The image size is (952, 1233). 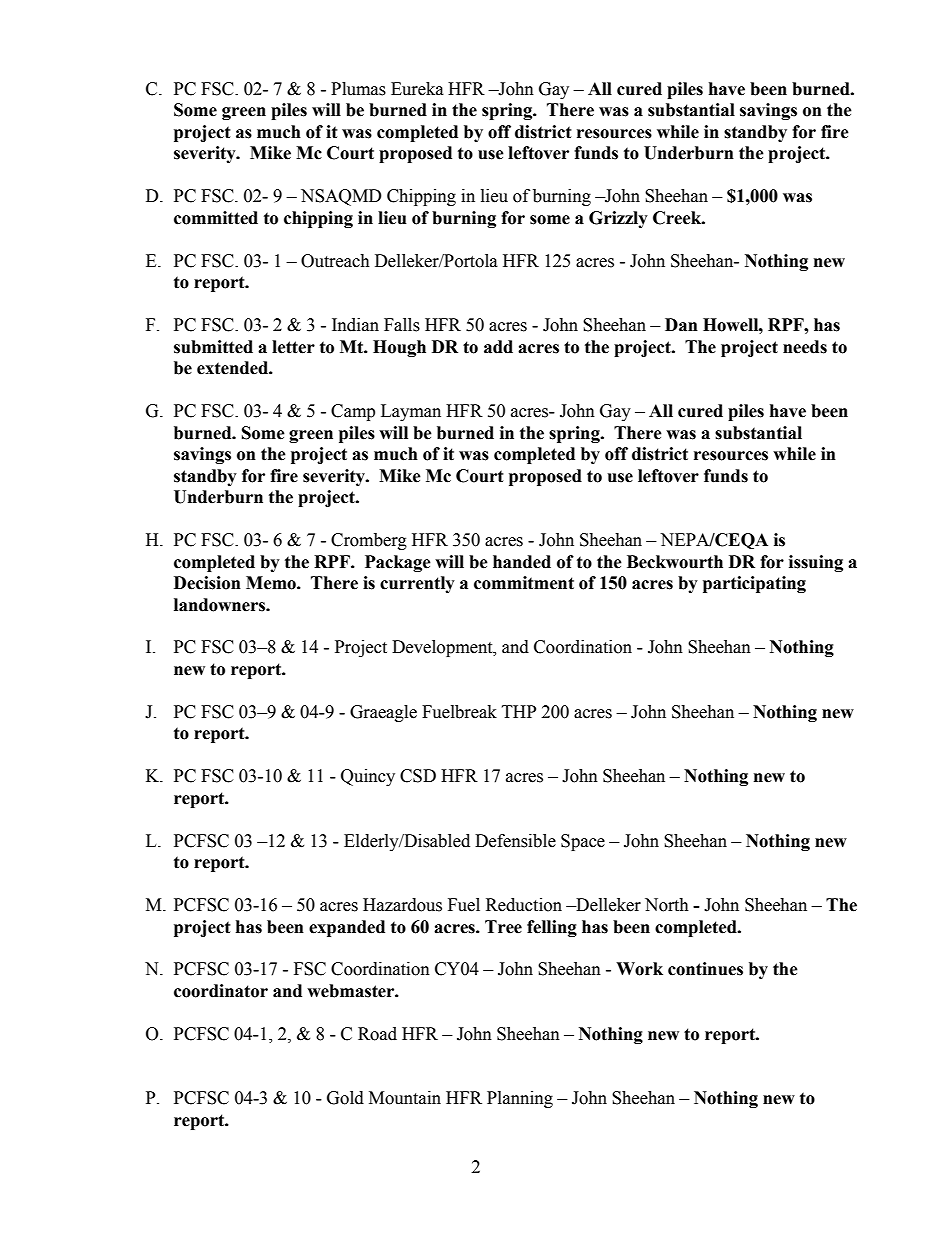 I want to click on Eureka, so click(x=417, y=89).
